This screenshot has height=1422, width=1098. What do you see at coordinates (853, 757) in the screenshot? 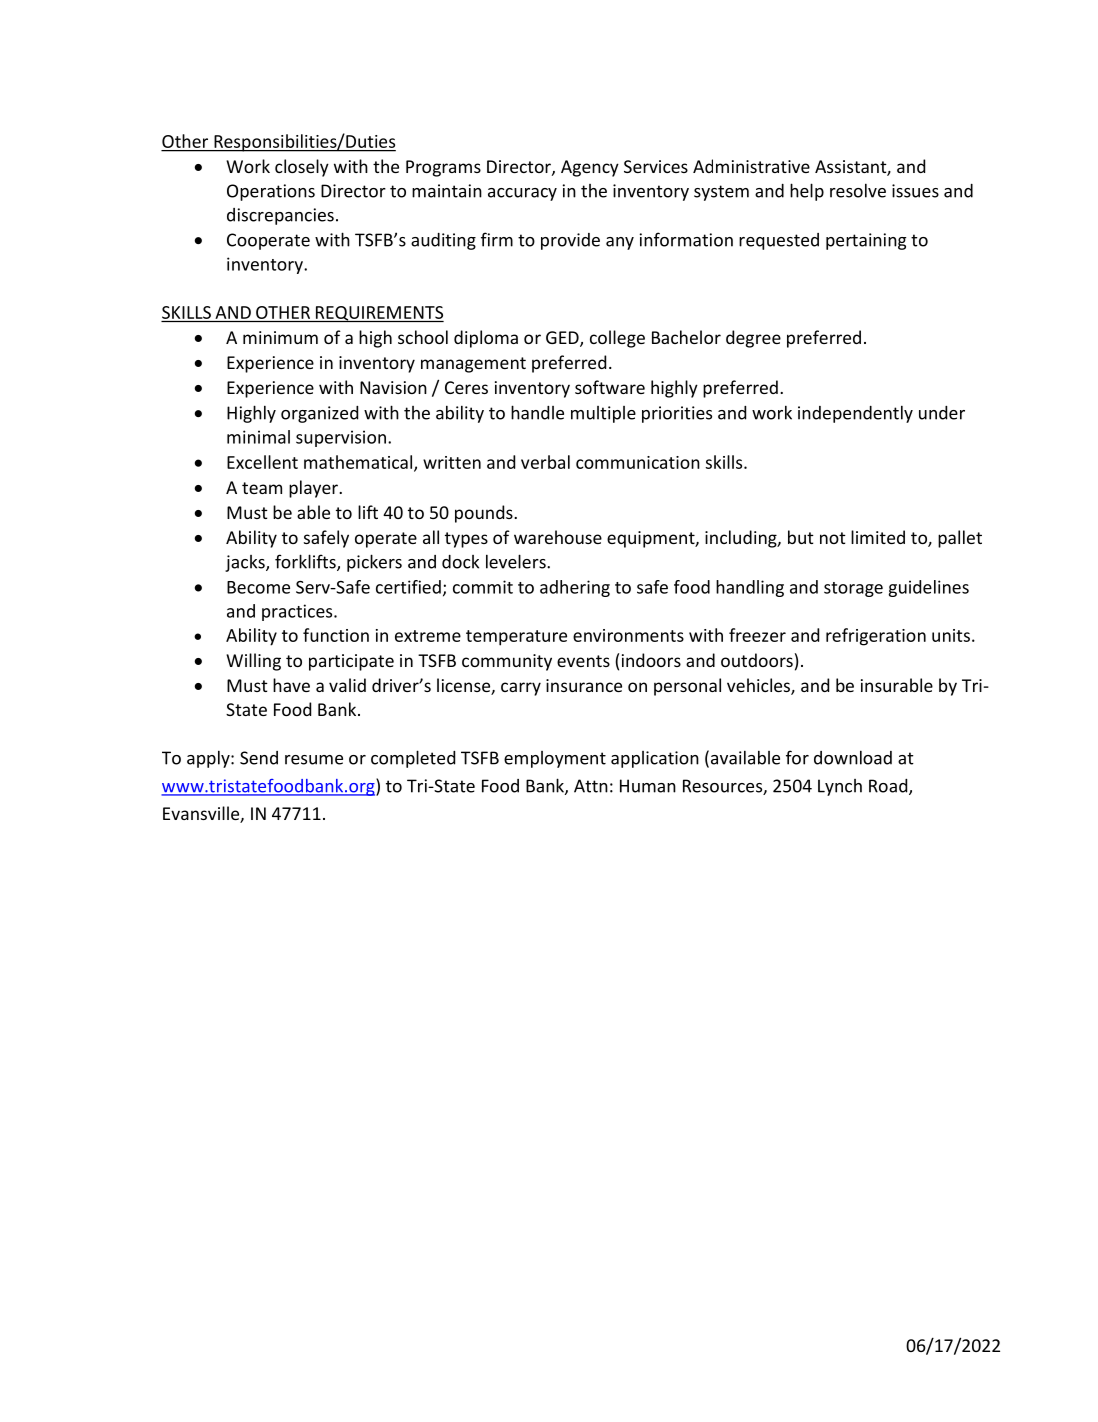
I see `download` at bounding box center [853, 757].
